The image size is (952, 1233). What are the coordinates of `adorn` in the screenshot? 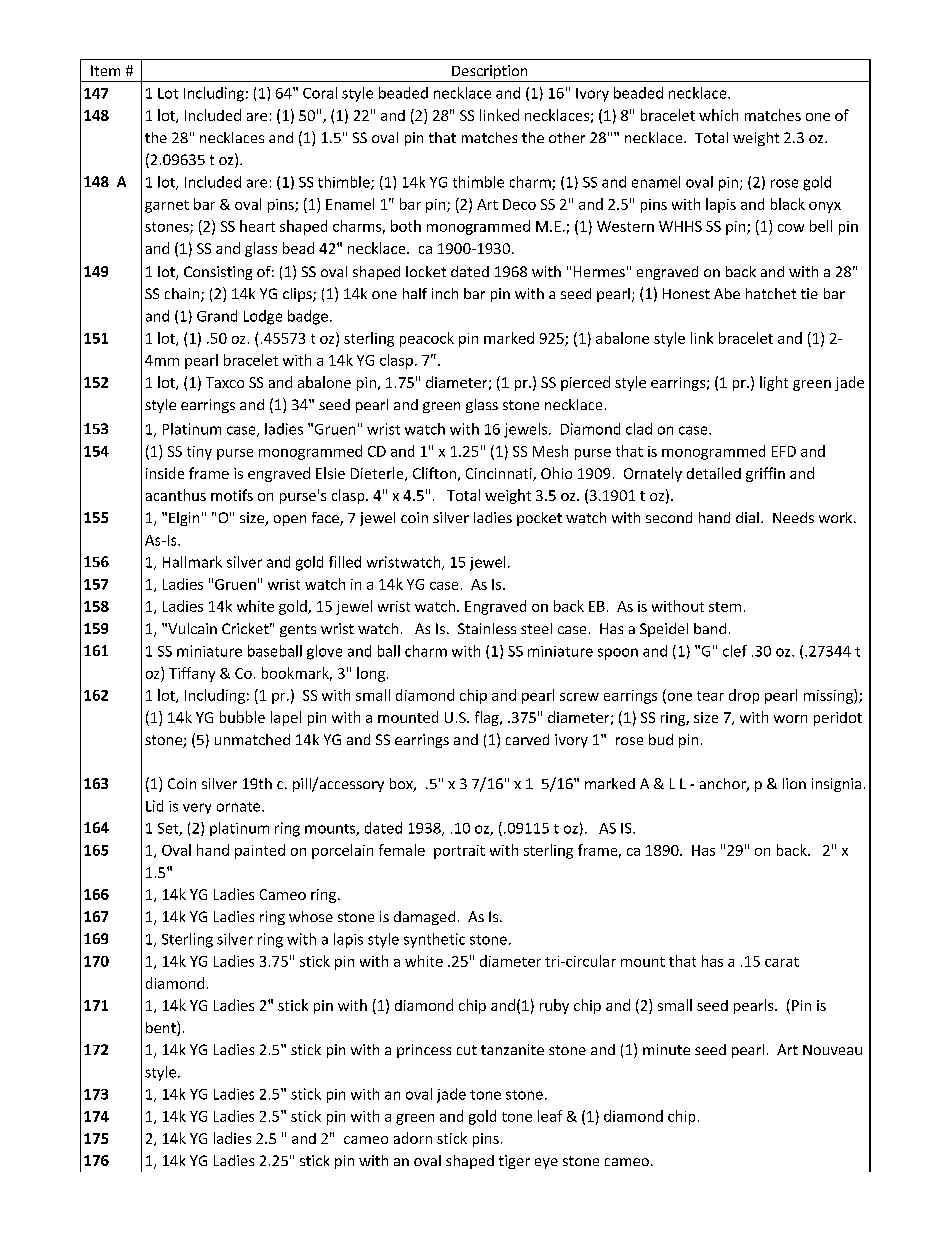 It's located at (413, 1138).
